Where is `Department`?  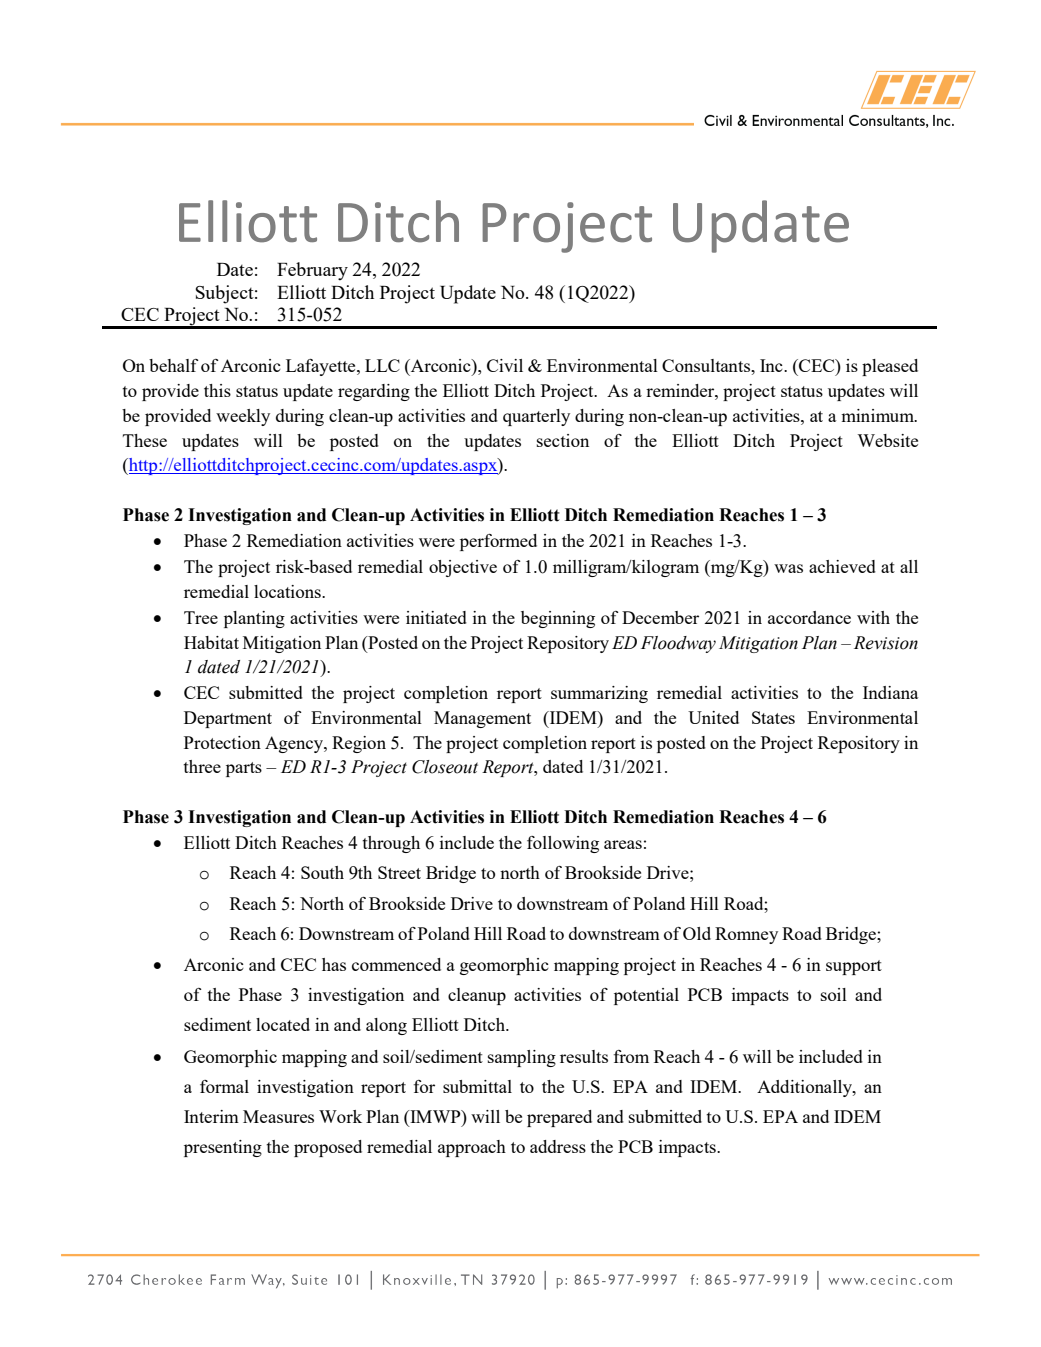 Department is located at coordinates (228, 719).
